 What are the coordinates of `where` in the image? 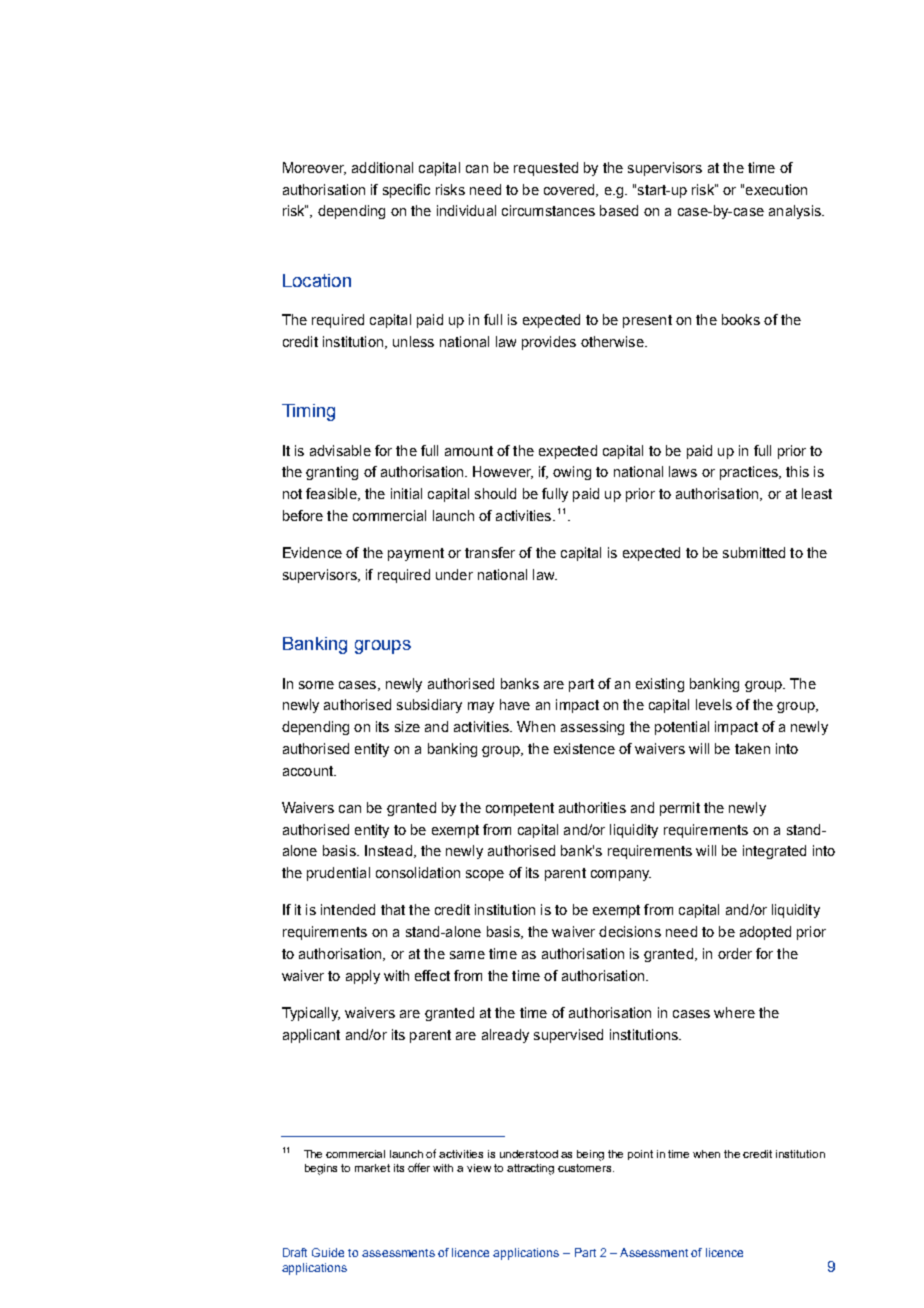 It's located at (734, 1012).
